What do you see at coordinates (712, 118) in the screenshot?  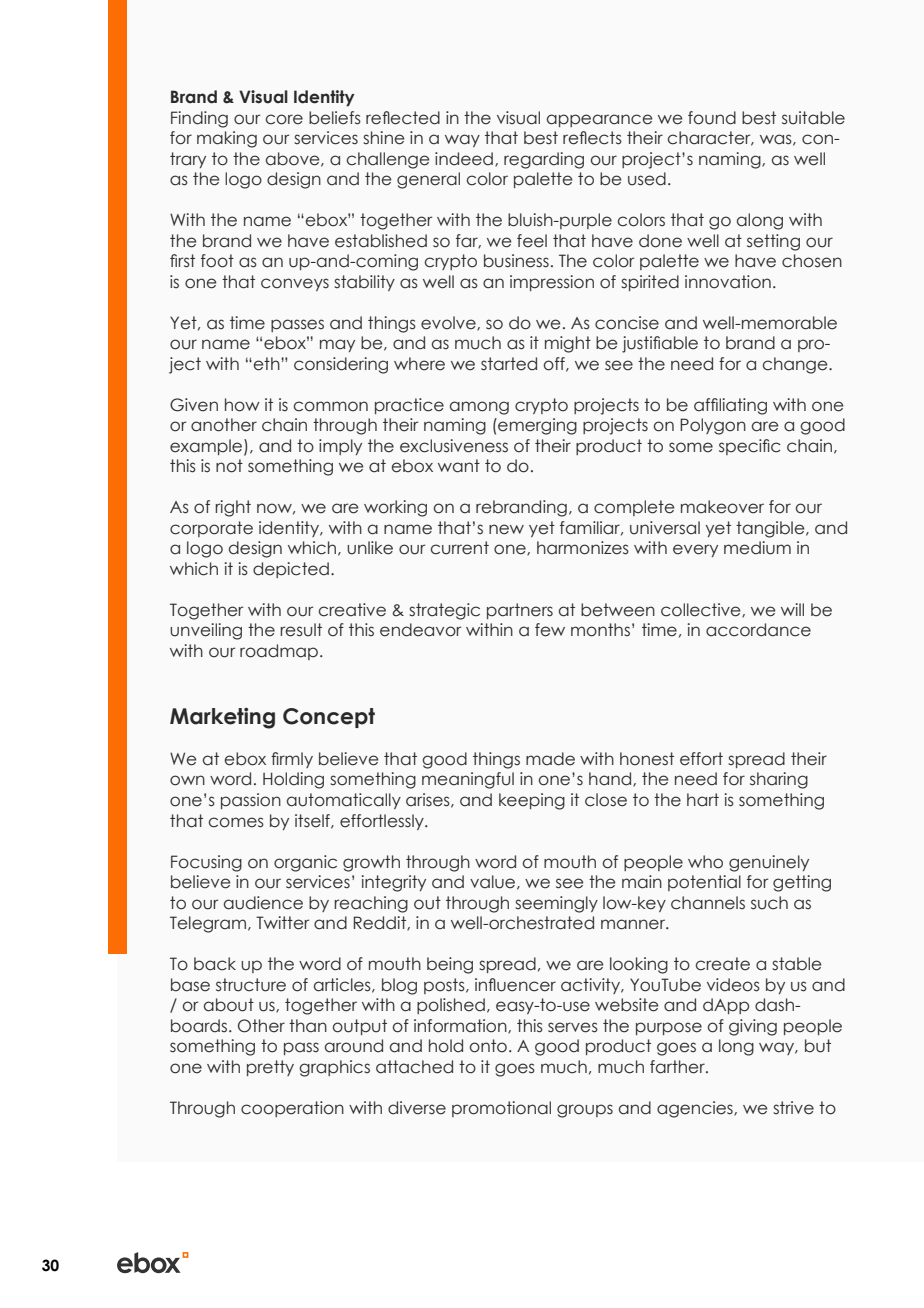 I see `found` at bounding box center [712, 118].
